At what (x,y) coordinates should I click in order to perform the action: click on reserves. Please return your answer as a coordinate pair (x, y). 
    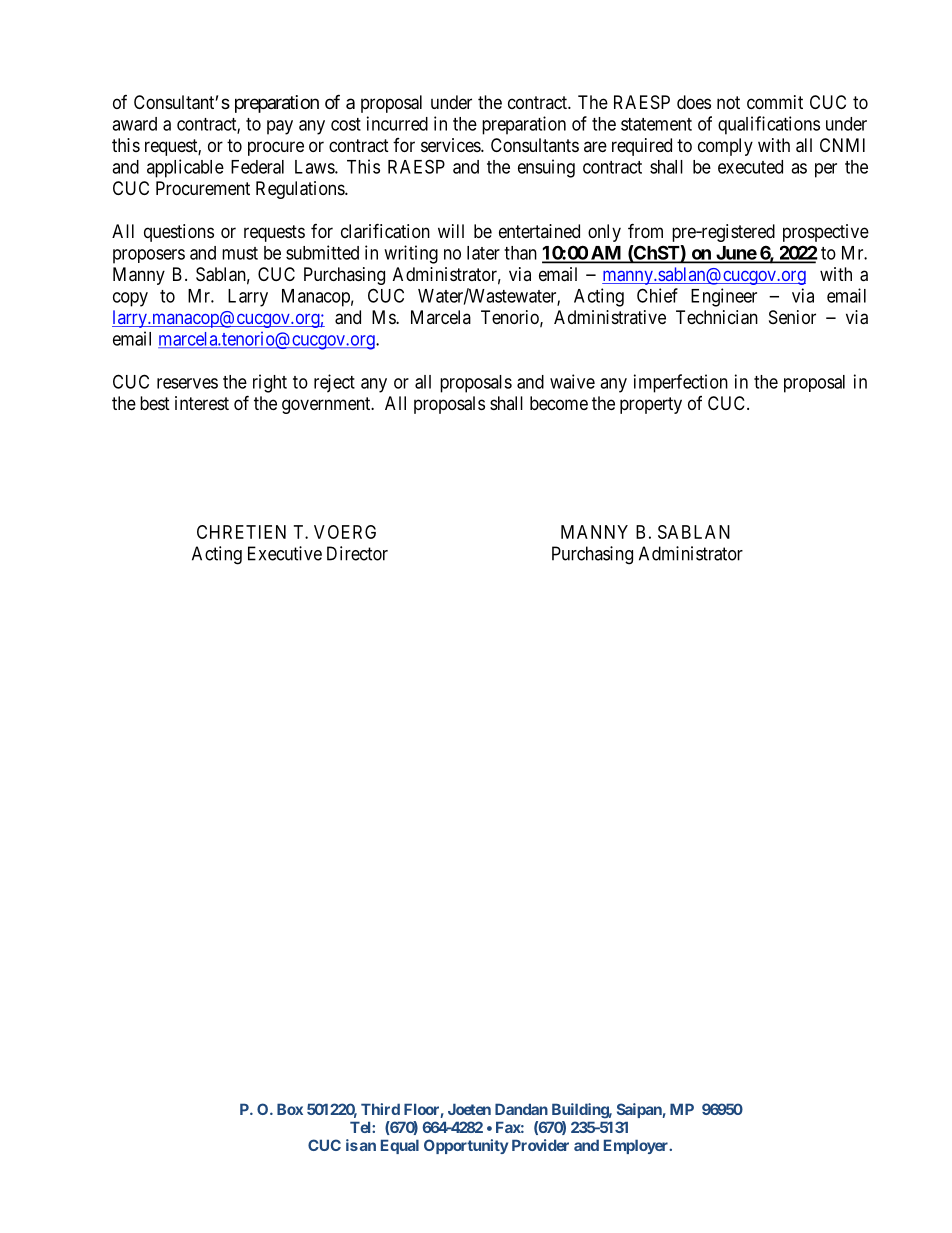
    Looking at the image, I should click on (187, 383).
